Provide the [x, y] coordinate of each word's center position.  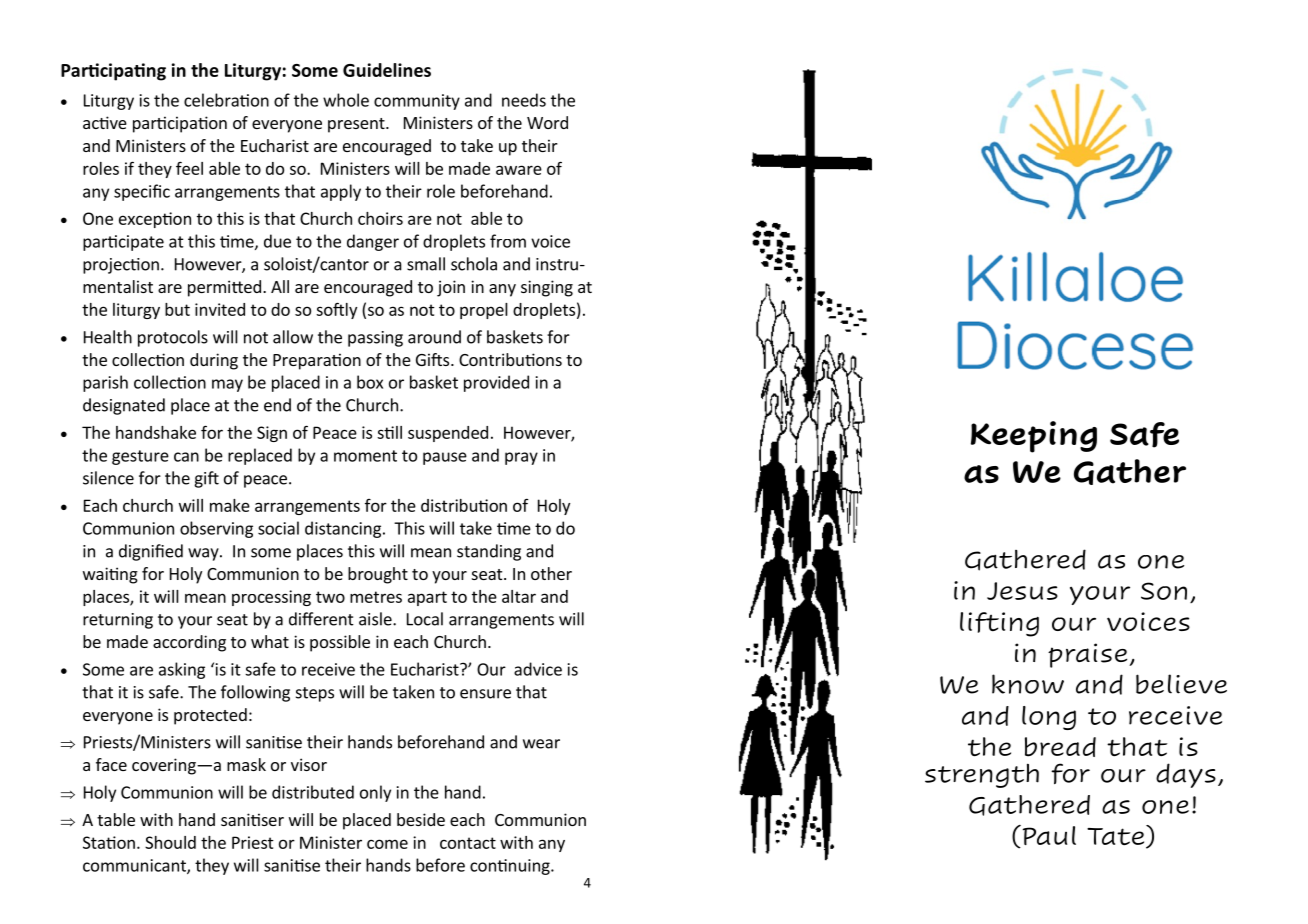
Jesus [1022, 591]
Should [170, 842]
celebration [226, 100]
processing [271, 598]
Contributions [510, 359]
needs [524, 100]
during [214, 361]
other [551, 573]
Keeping [1034, 437]
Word [547, 122]
